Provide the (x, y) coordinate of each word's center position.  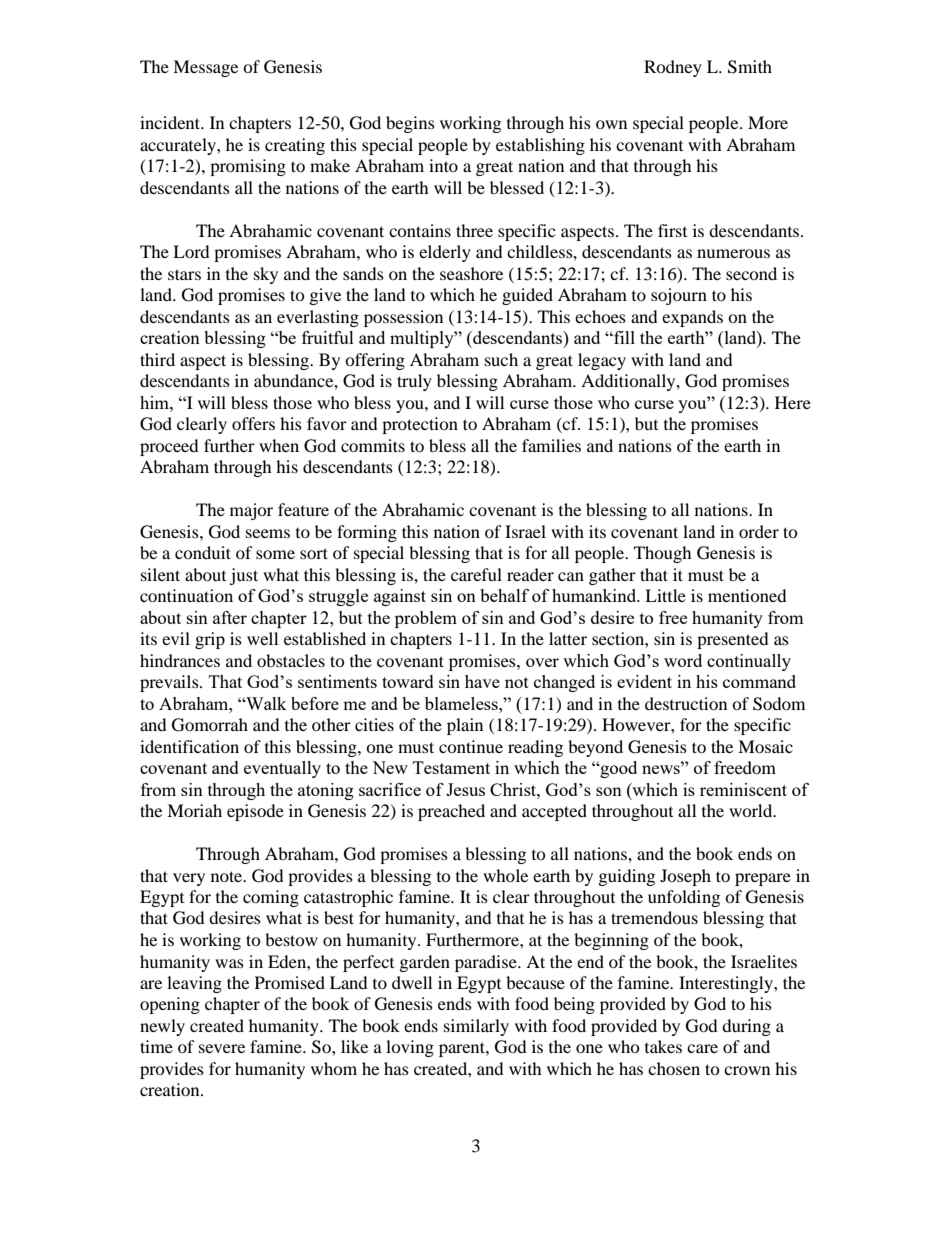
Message (205, 68)
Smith (750, 67)
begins (410, 124)
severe (222, 1048)
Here (793, 402)
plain (465, 726)
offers (253, 423)
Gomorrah (210, 725)
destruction (686, 703)
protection (420, 425)
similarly (476, 1027)
